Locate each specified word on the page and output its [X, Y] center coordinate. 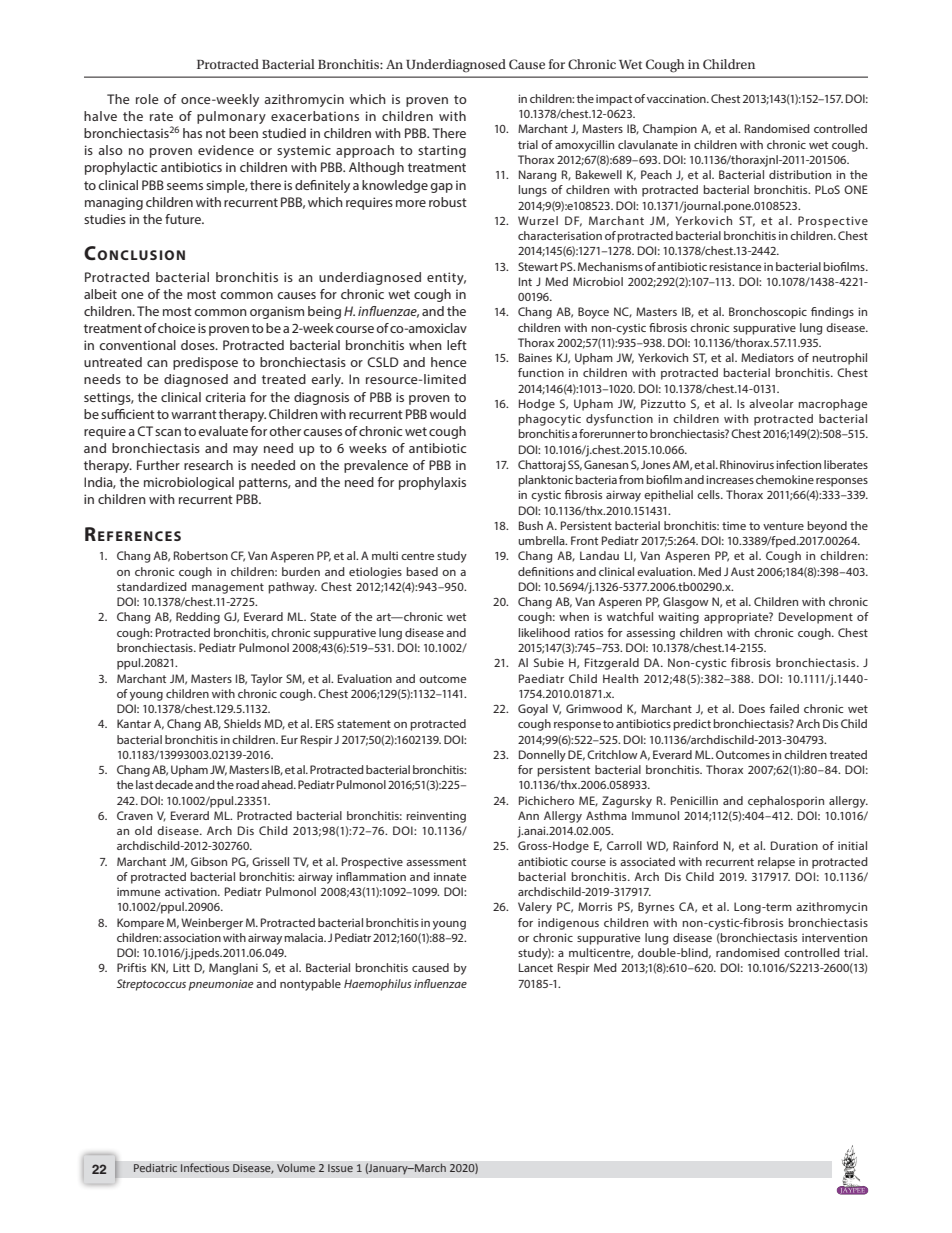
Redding [198, 618]
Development [816, 618]
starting [442, 151]
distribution [800, 174]
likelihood [544, 632]
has [192, 133]
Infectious [205, 1168]
